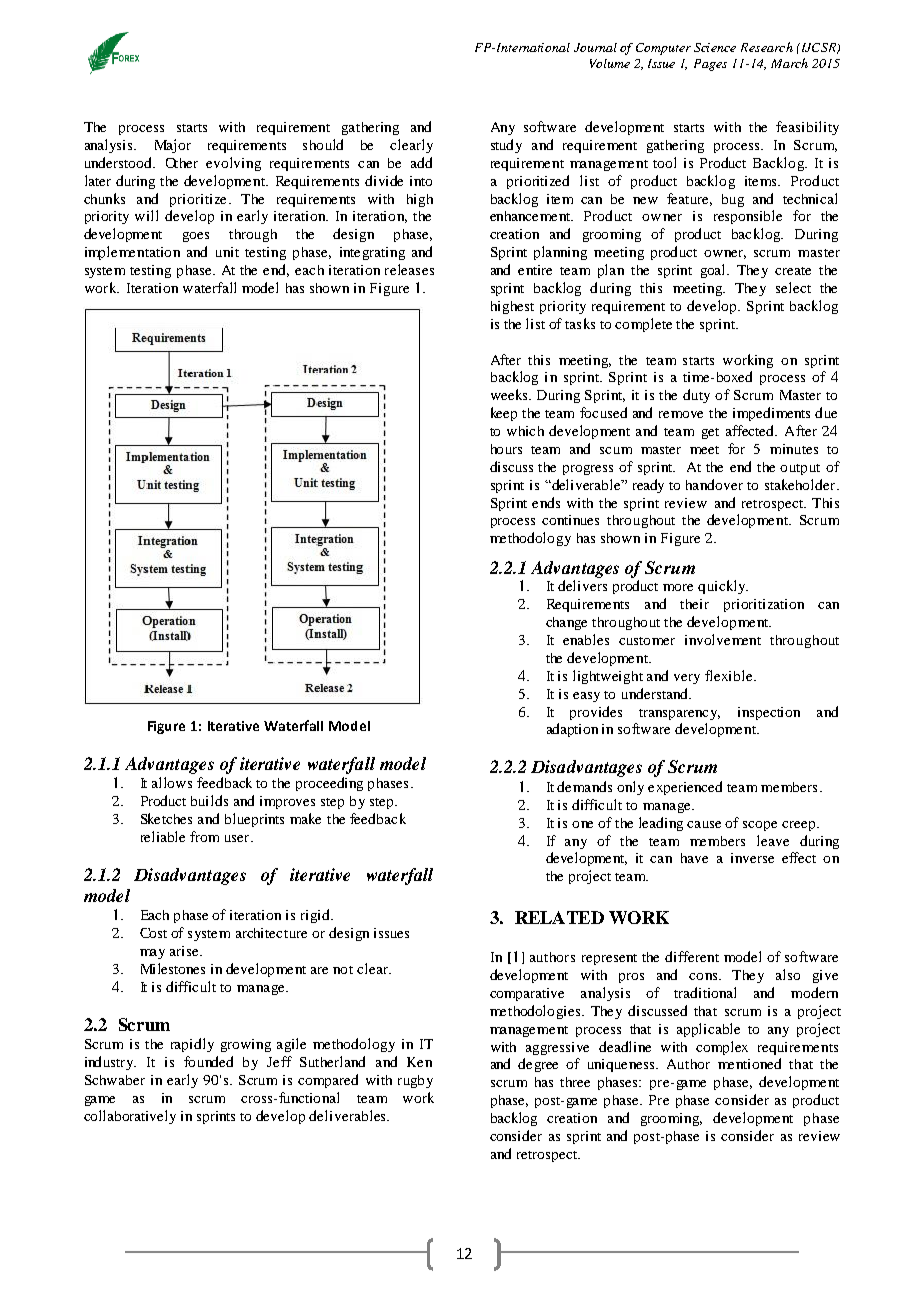 Image resolution: width=924 pixels, height=1308 pixels. What do you see at coordinates (752, 858) in the screenshot?
I see `inverse` at bounding box center [752, 858].
